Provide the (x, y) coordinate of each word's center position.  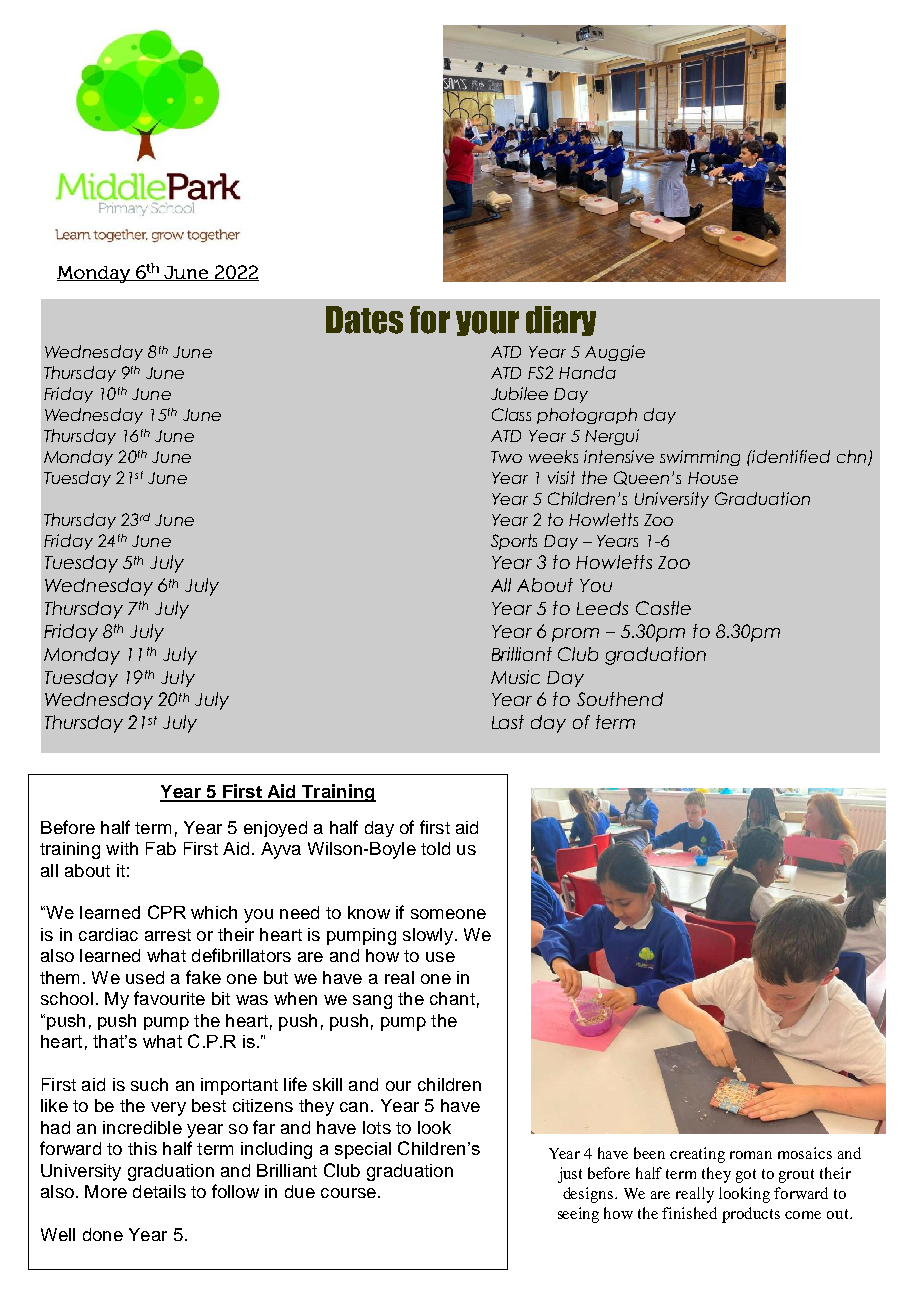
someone (448, 914)
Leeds (602, 608)
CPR (167, 912)
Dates (364, 320)
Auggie (615, 353)
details (159, 1191)
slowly (428, 936)
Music (515, 677)
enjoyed (275, 829)
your (487, 323)
